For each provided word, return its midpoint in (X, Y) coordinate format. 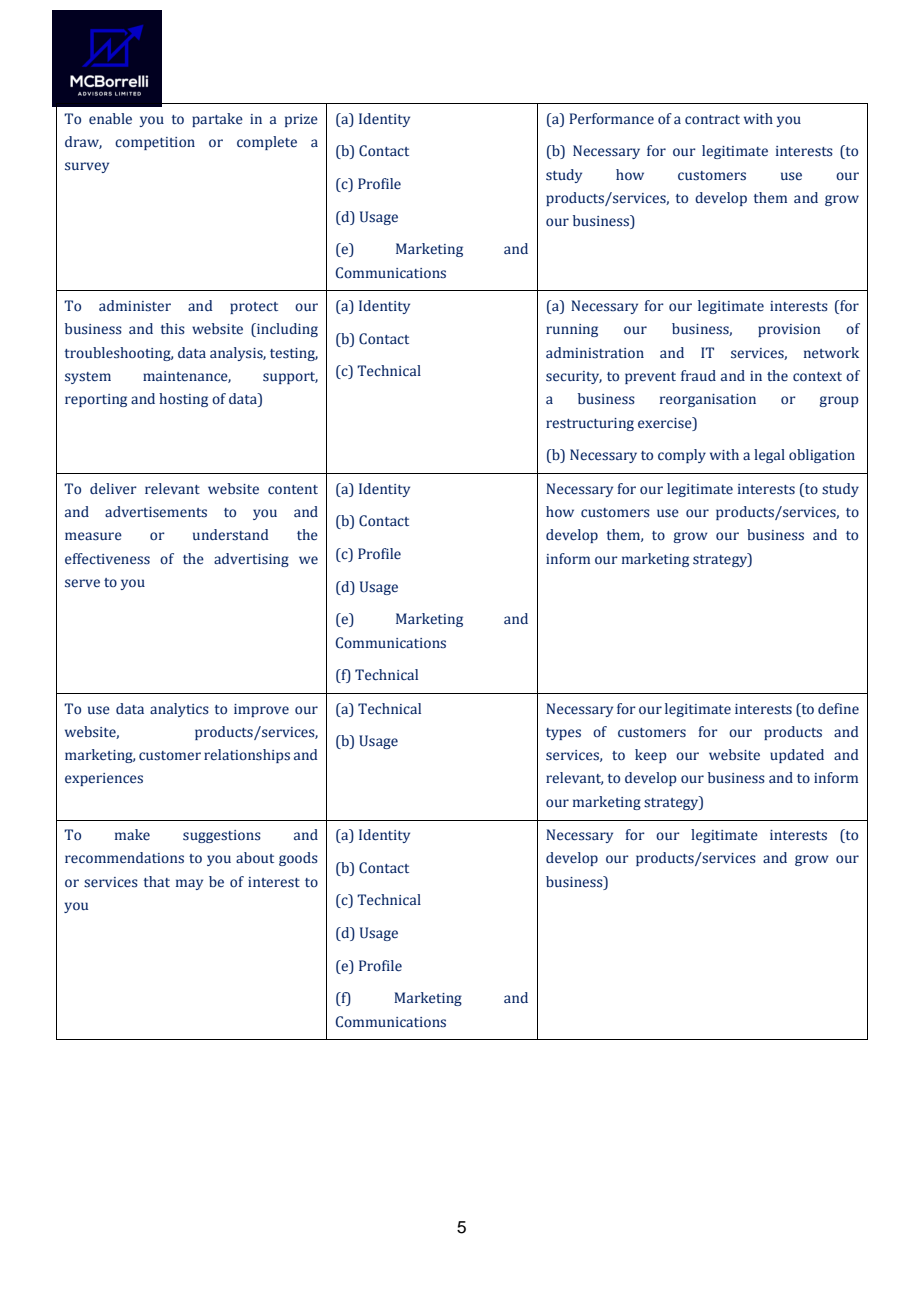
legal (769, 456)
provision (789, 330)
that (157, 881)
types (563, 734)
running (572, 330)
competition (155, 143)
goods (298, 859)
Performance (611, 119)
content (293, 490)
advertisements (156, 512)
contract (712, 120)
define (838, 709)
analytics (179, 710)
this (173, 329)
